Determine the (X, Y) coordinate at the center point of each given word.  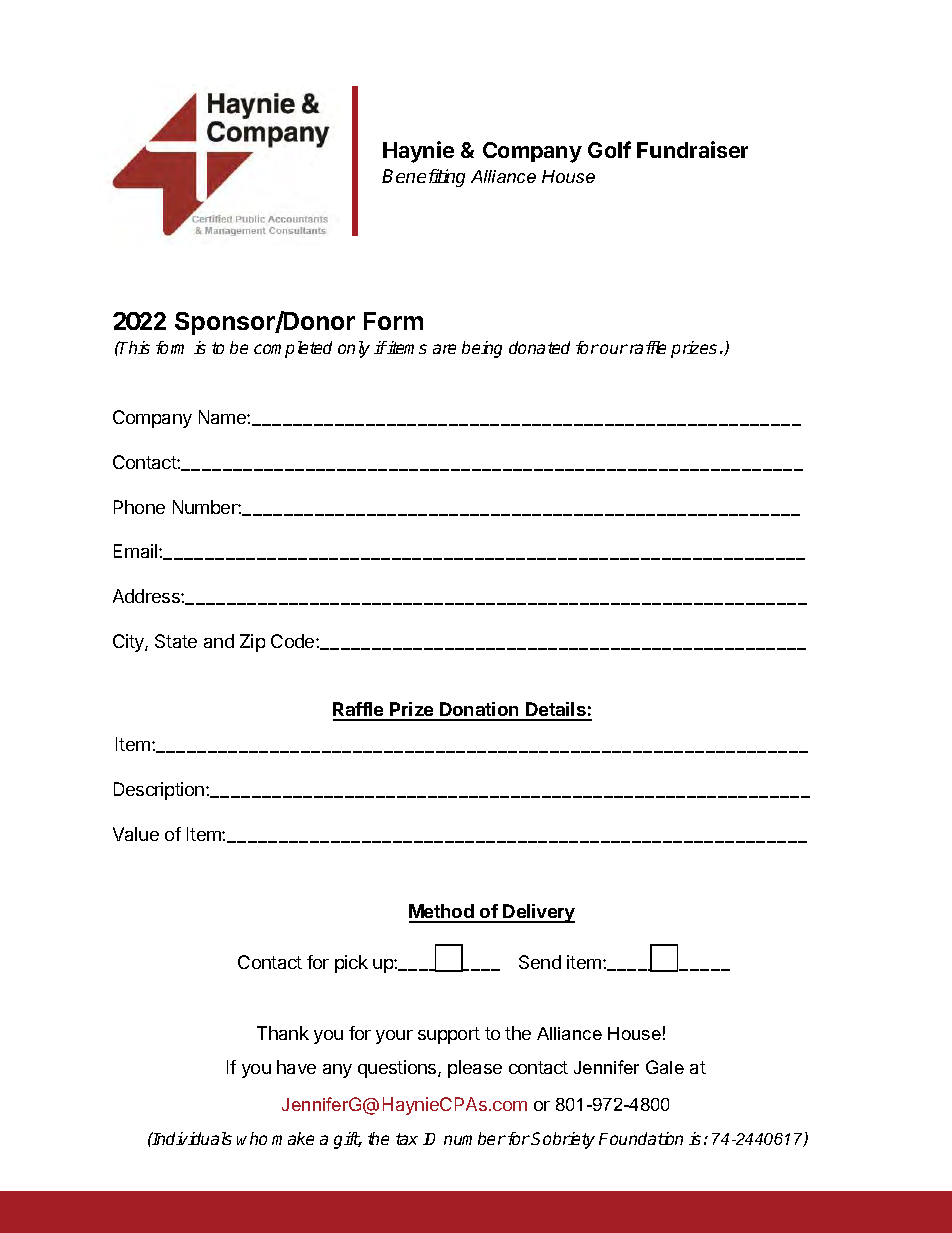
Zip (252, 643)
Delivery (538, 913)
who (252, 1138)
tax (407, 1139)
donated (539, 347)
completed (293, 349)
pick (351, 964)
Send (540, 962)
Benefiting (423, 178)
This (134, 347)
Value (136, 834)
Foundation (641, 1138)
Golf (609, 149)
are (444, 349)
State (176, 641)
